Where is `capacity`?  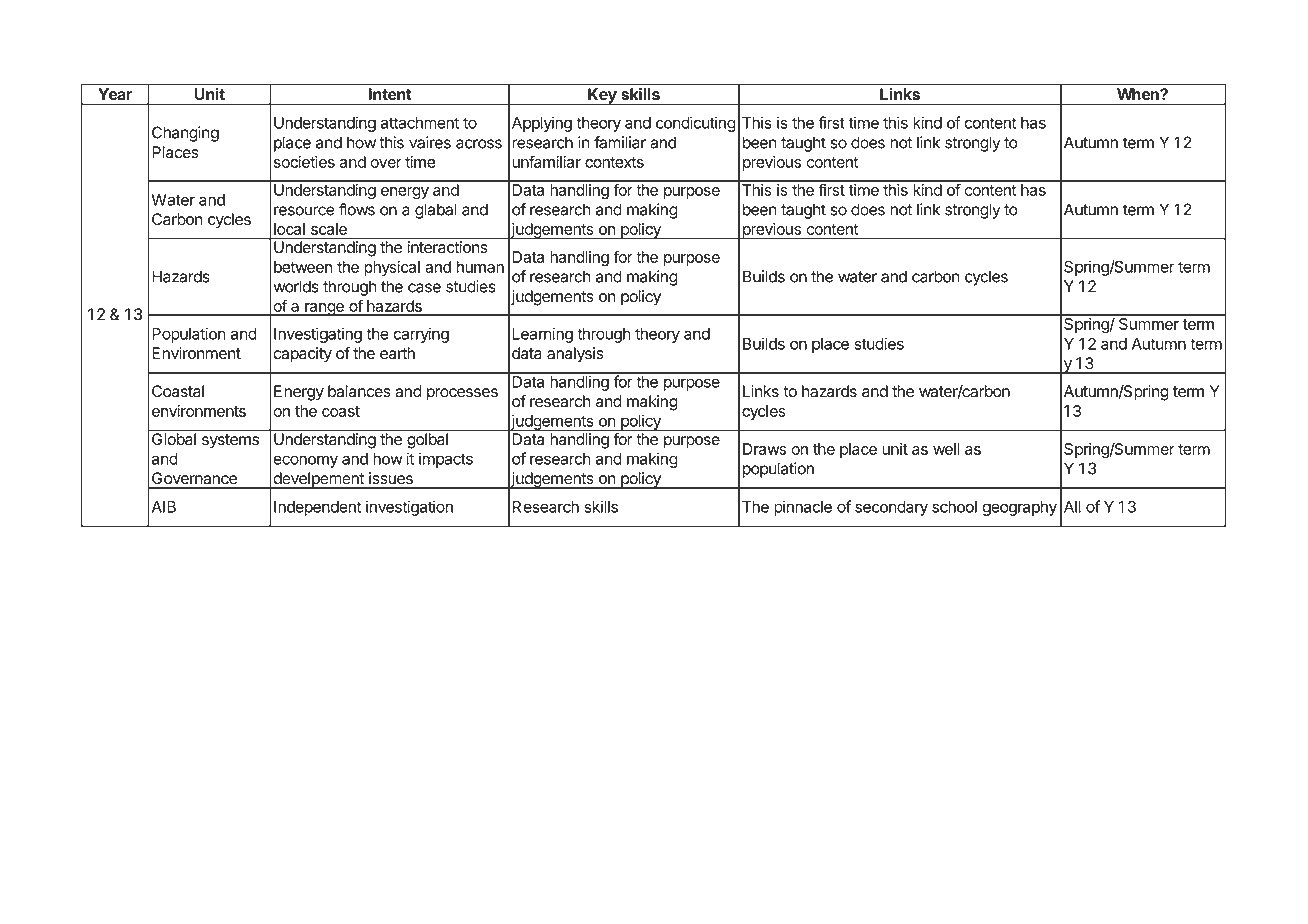
capacity is located at coordinates (302, 355).
